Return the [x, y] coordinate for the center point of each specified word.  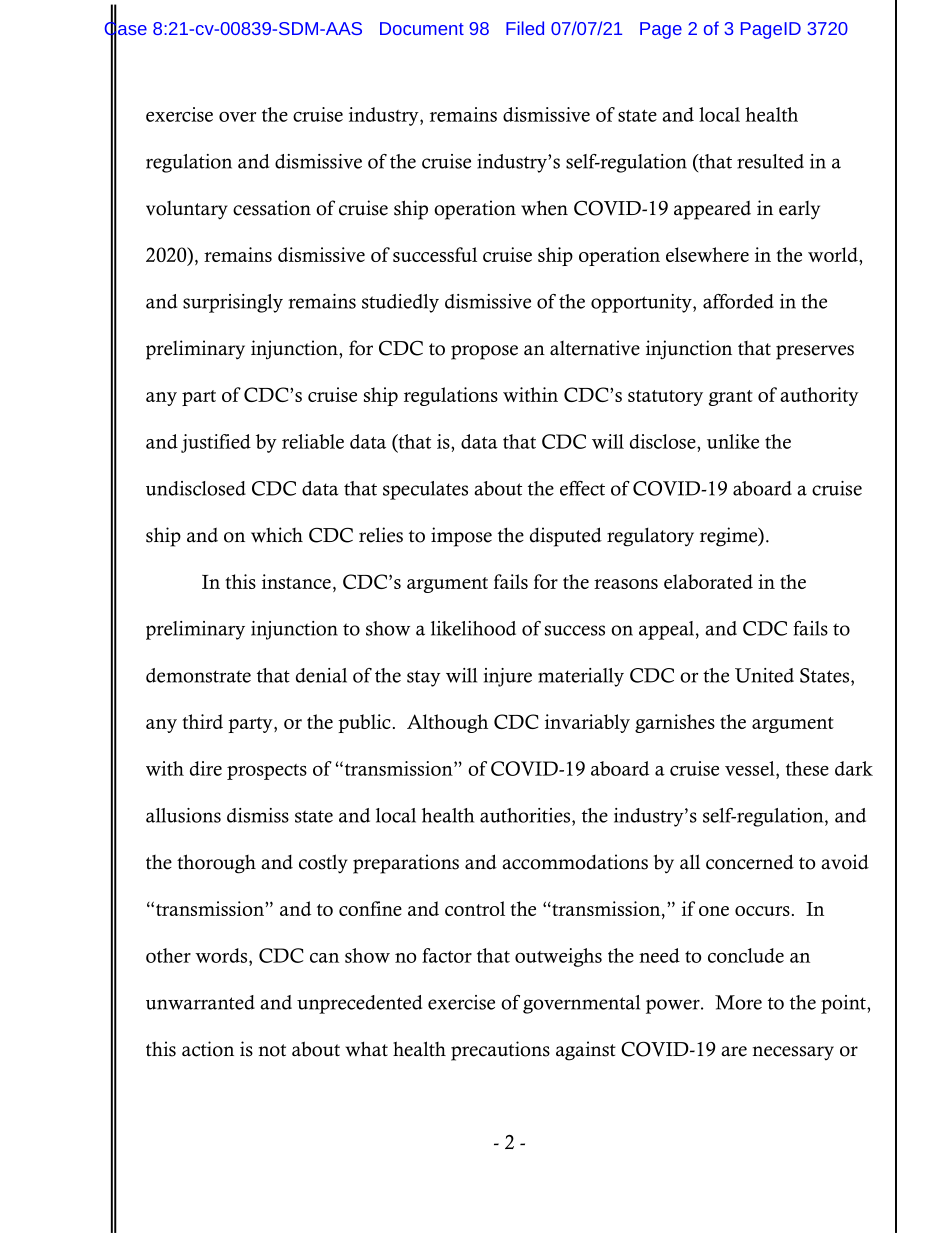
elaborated [708, 581]
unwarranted [200, 1002]
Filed [525, 28]
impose [461, 537]
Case [126, 28]
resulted [770, 161]
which [277, 535]
